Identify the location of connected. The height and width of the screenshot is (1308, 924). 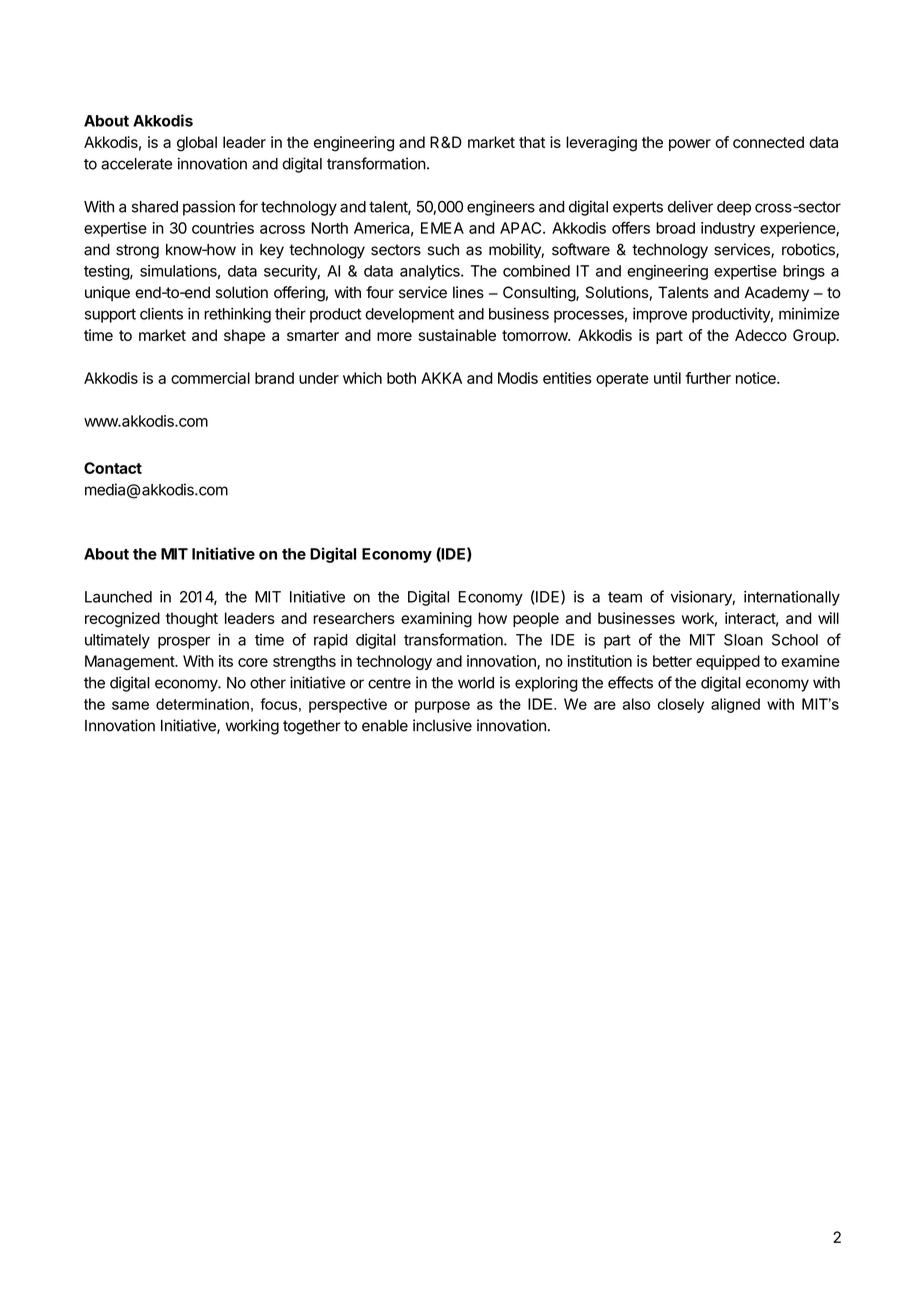
(768, 142).
